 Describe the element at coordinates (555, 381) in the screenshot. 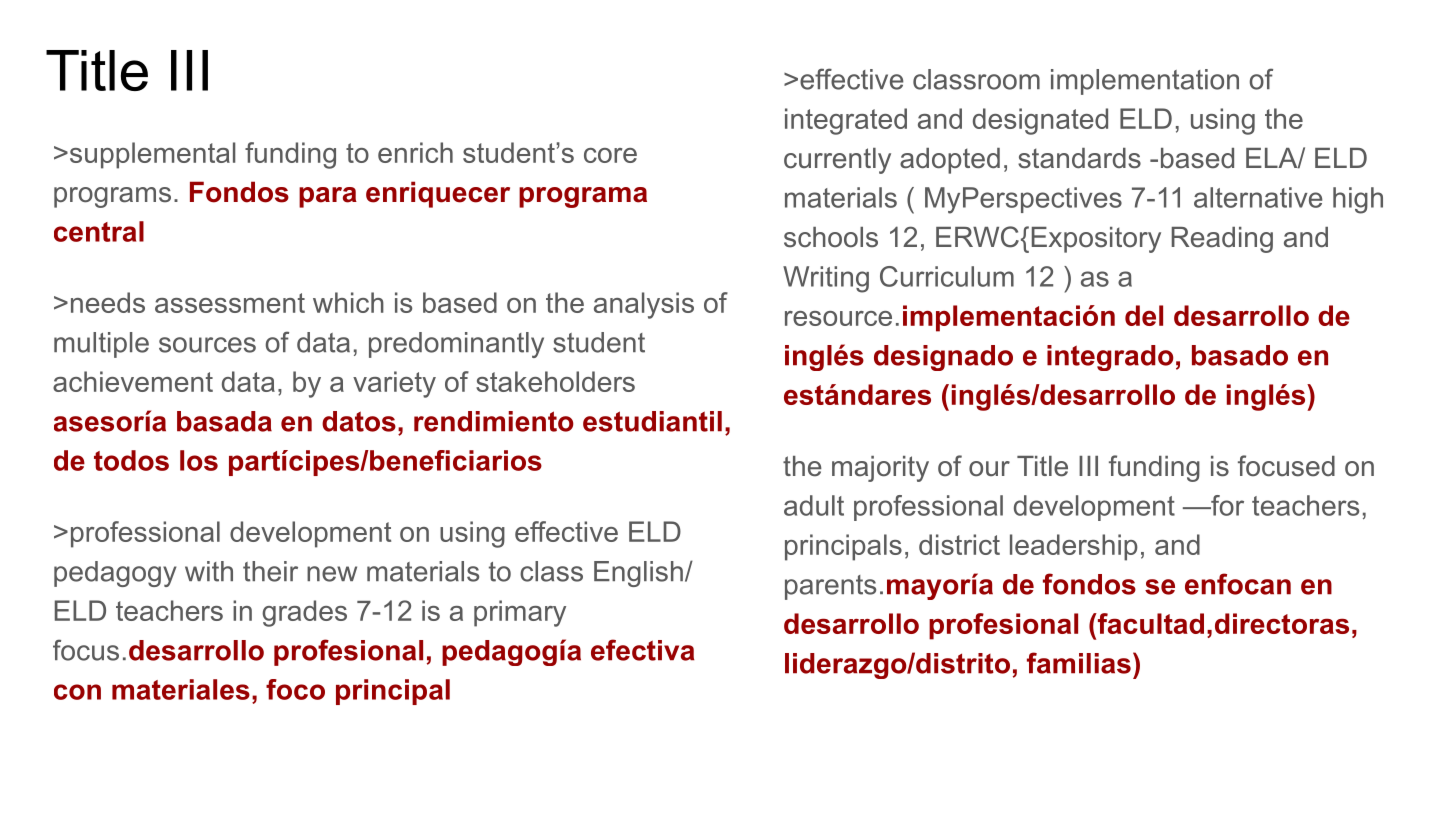

I see `stakeholders` at that location.
